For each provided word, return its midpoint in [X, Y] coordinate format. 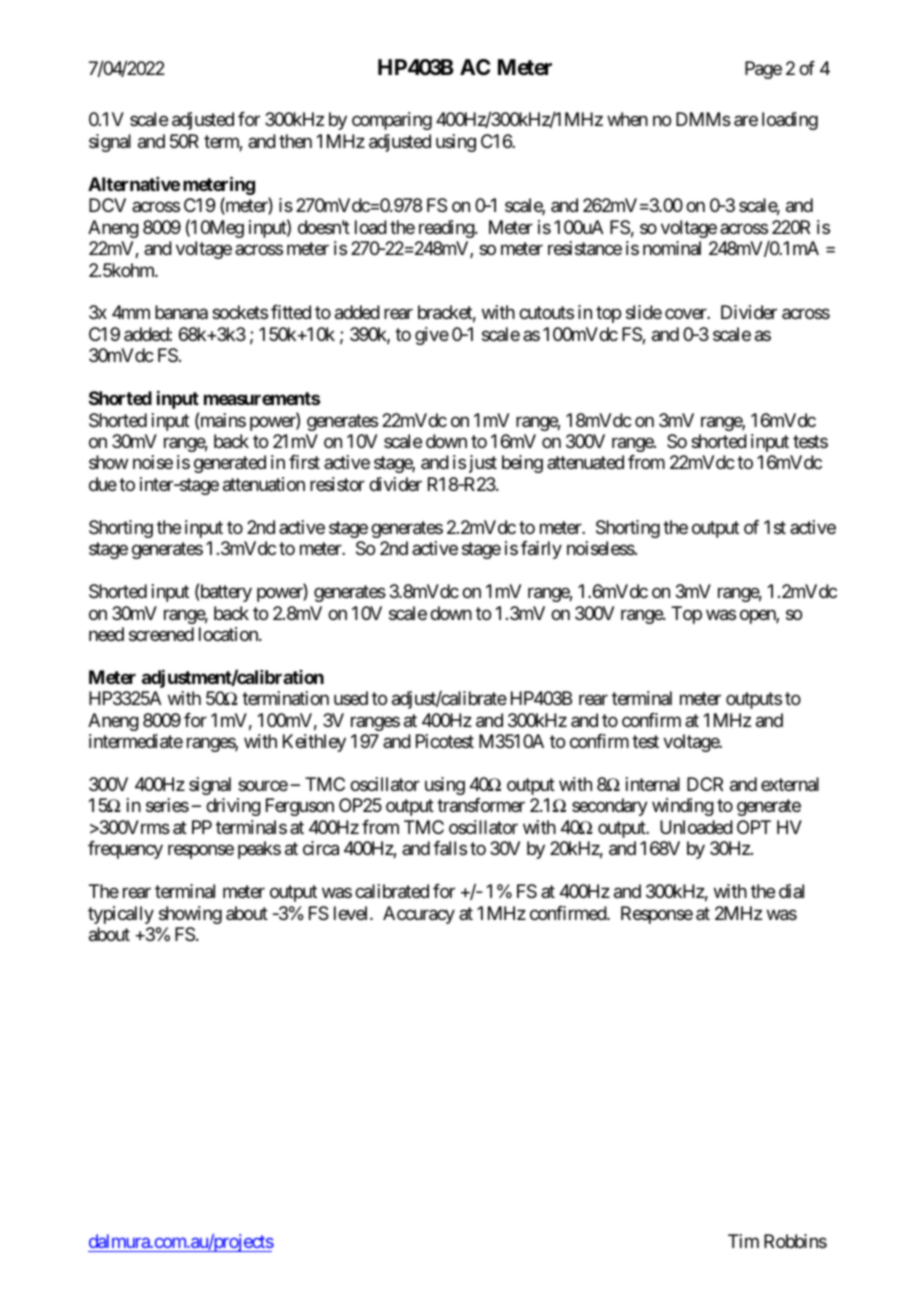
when [627, 119]
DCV [107, 205]
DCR [705, 784]
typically [121, 915]
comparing [392, 121]
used [351, 698]
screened [161, 634]
